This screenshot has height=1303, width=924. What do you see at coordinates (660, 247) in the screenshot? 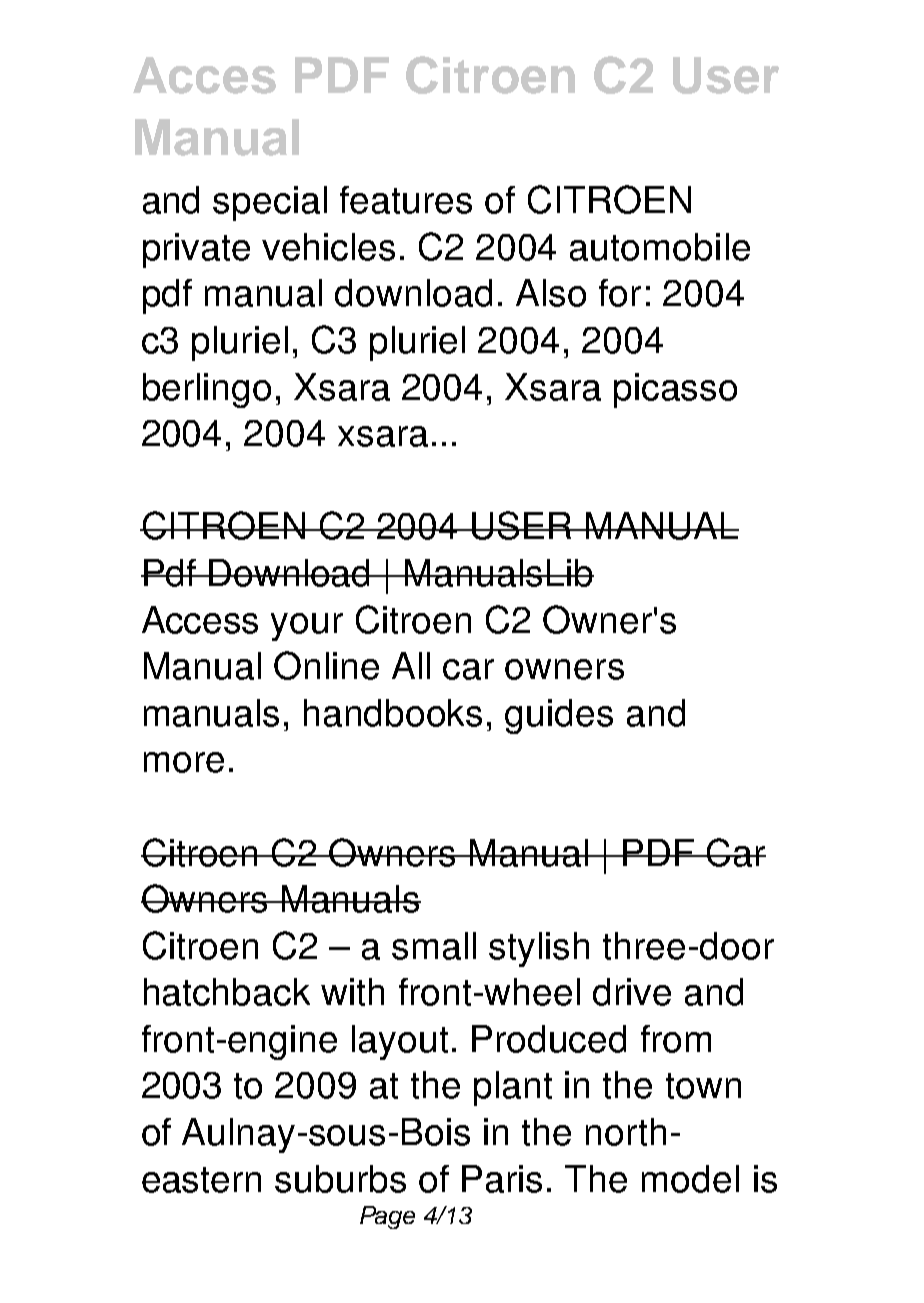
I see `automobile` at bounding box center [660, 247].
